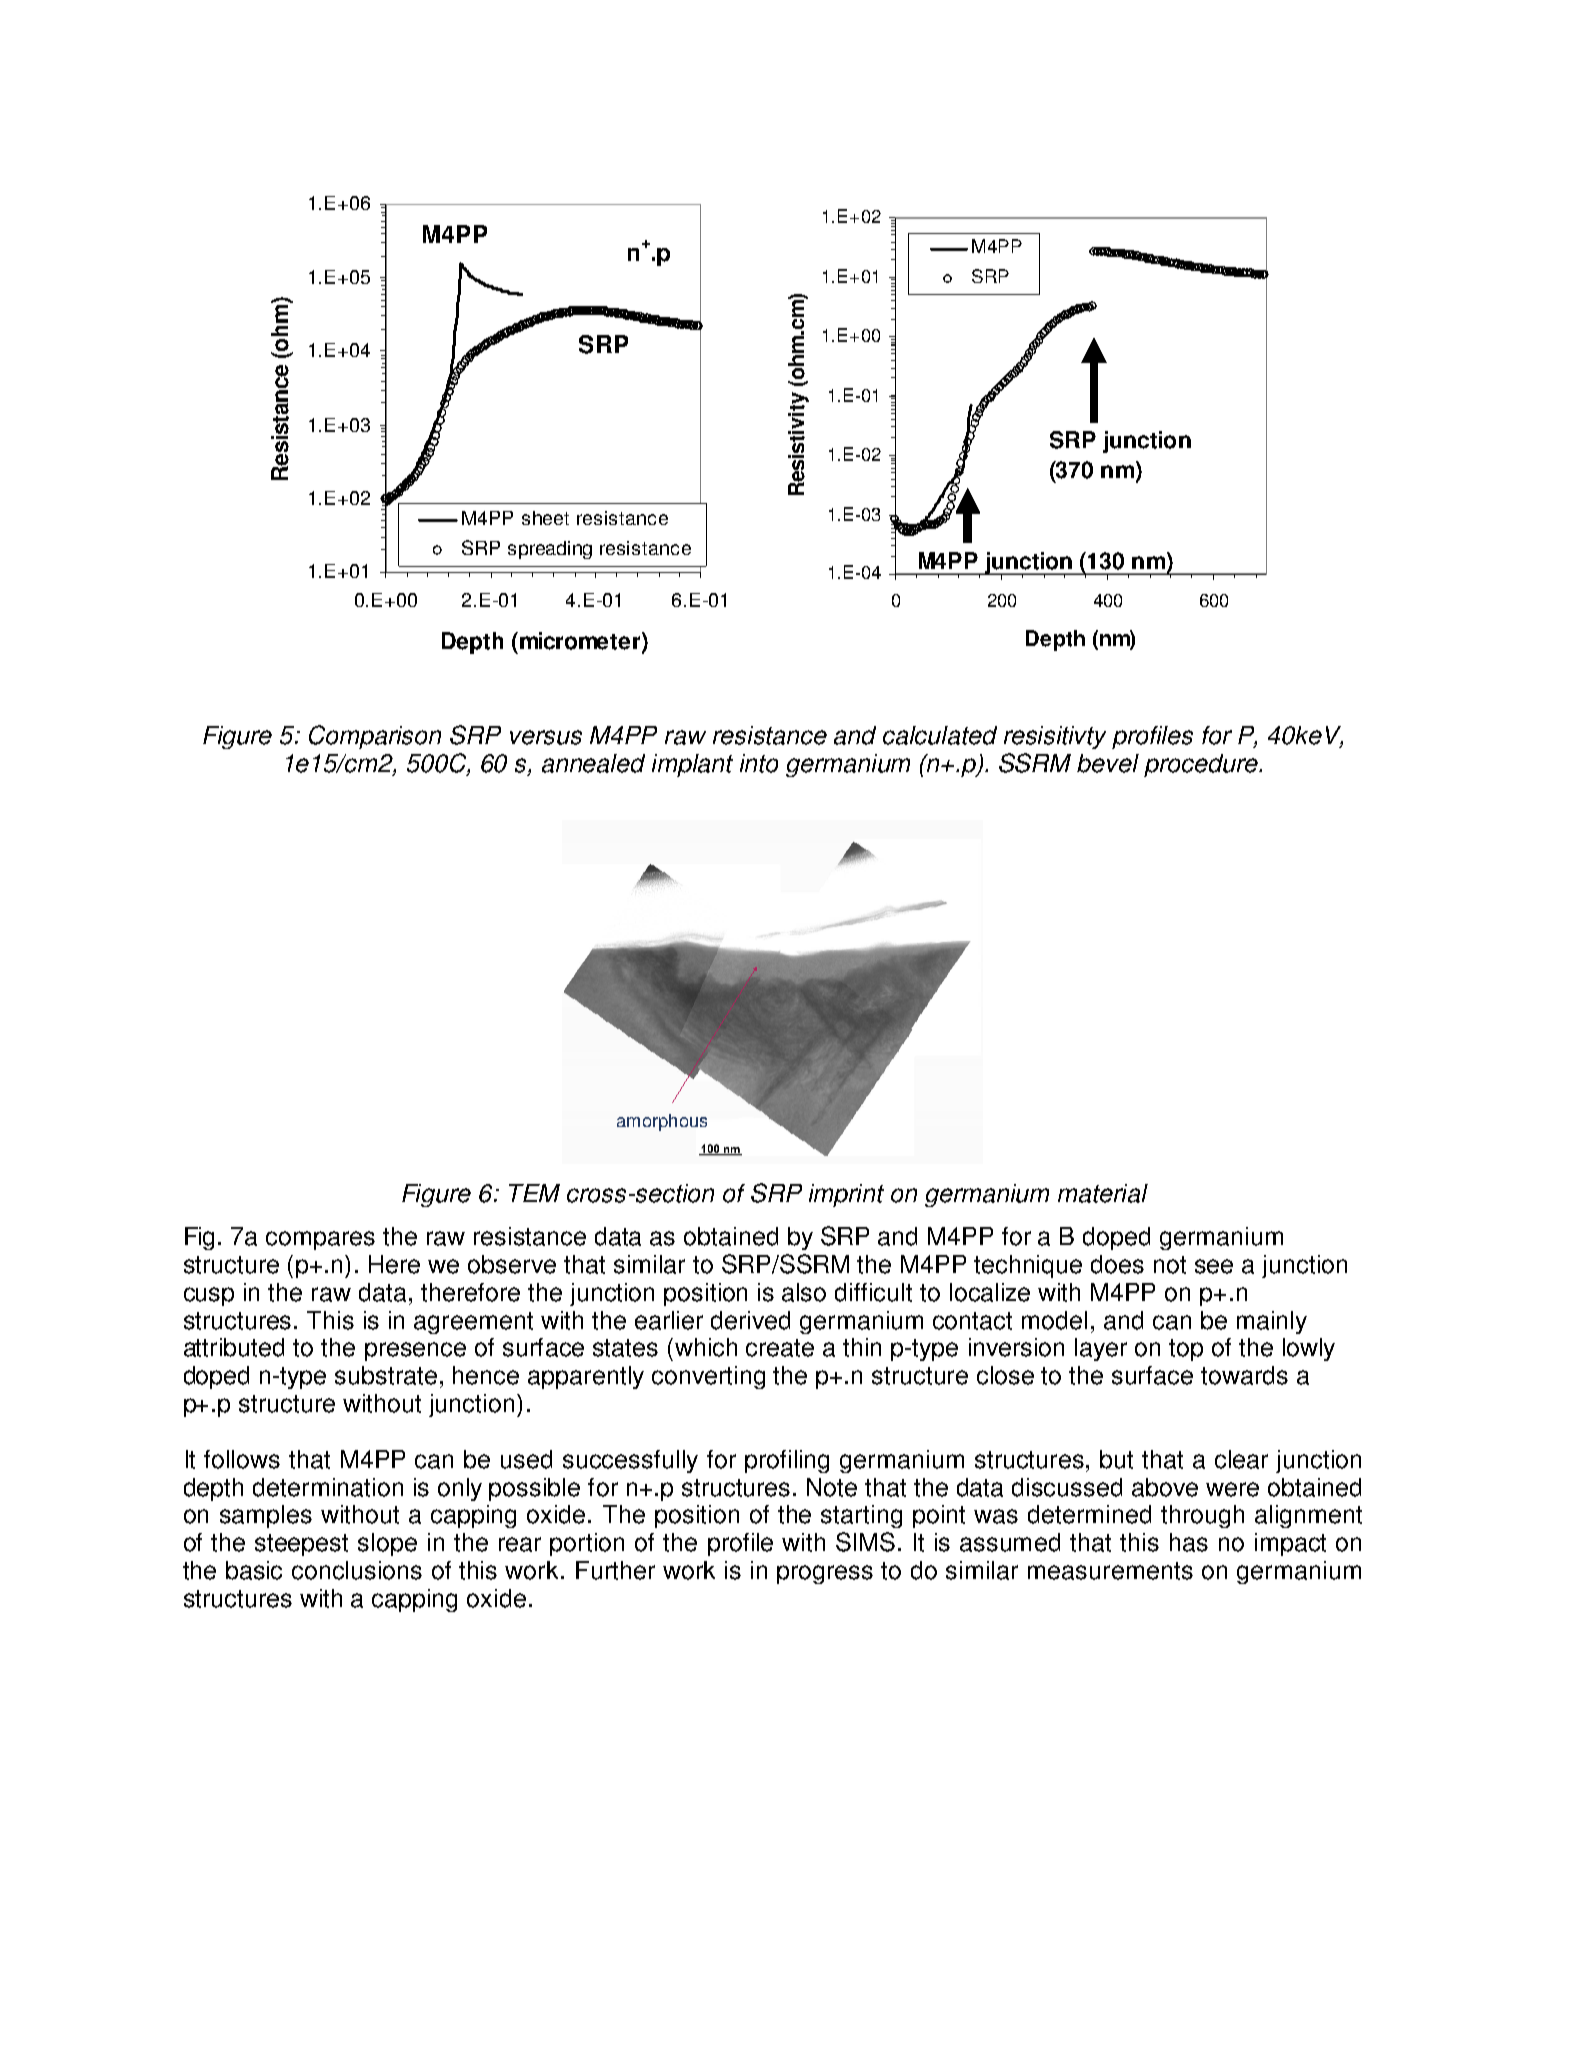  Describe the element at coordinates (825, 1574) in the screenshot. I see `progress` at that location.
